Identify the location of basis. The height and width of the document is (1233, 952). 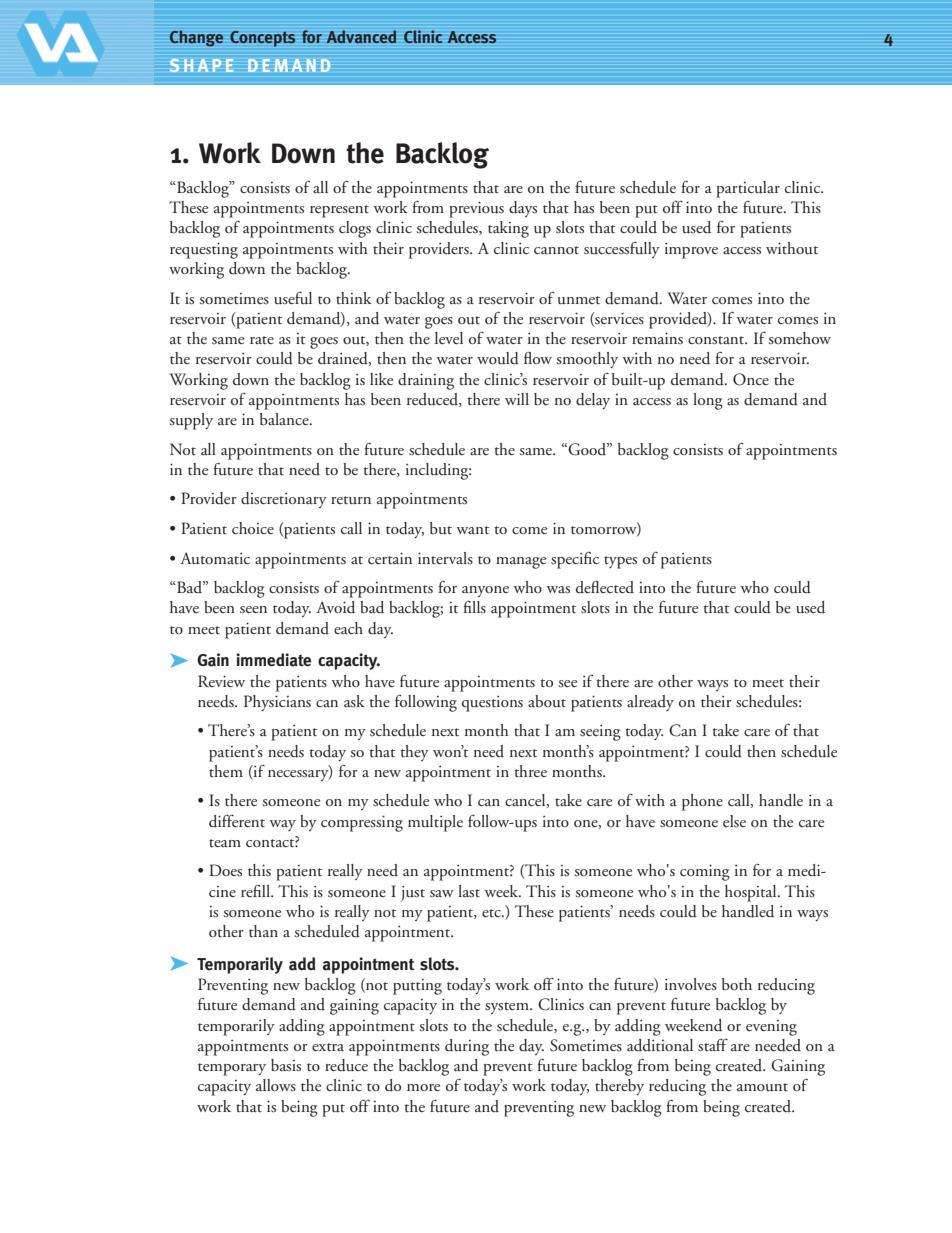
(286, 1065).
